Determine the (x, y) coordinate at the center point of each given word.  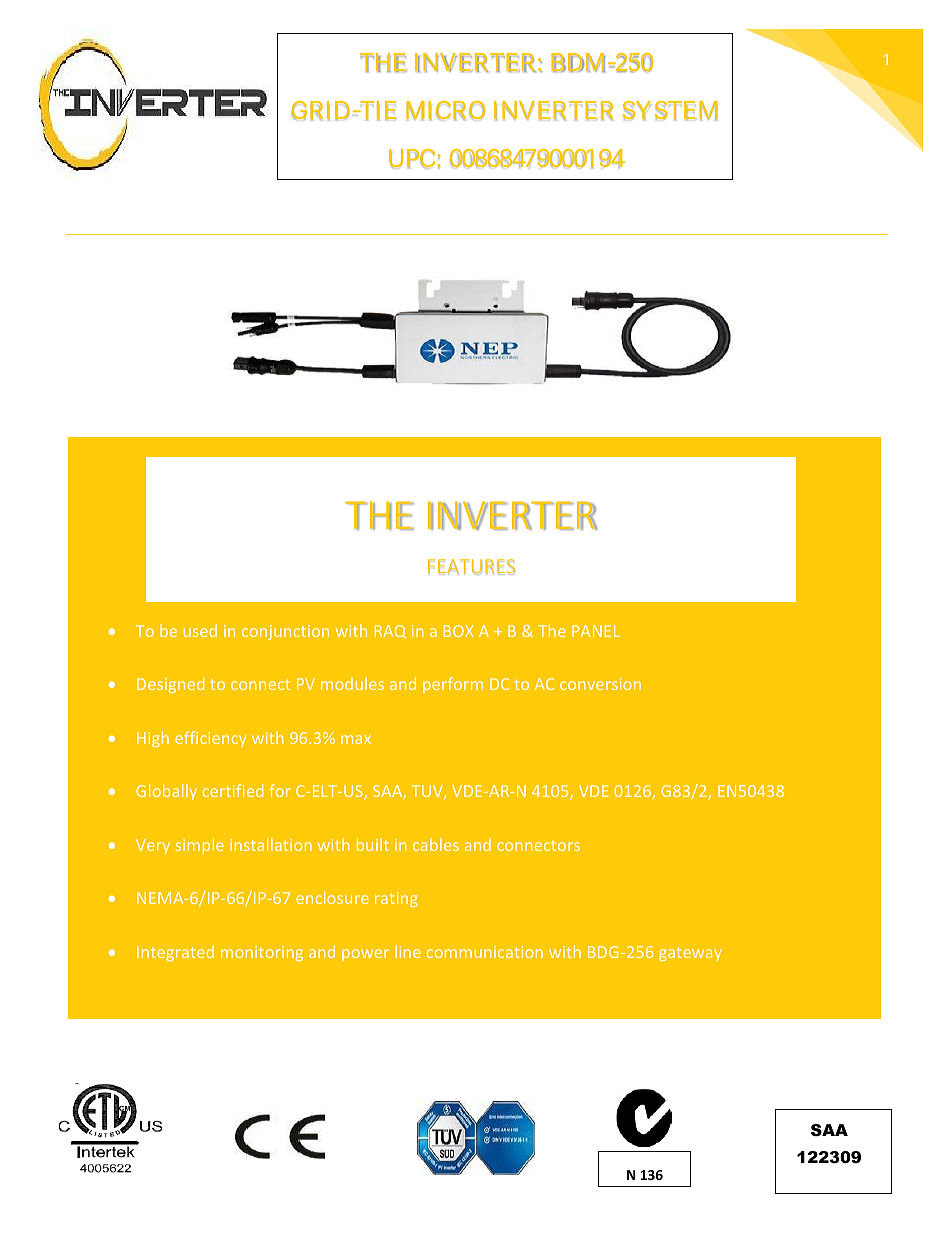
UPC (412, 158)
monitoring (262, 953)
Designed (170, 685)
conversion (600, 684)
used (200, 630)
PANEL (596, 631)
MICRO (445, 110)
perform (453, 685)
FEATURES (471, 566)
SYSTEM (670, 110)
